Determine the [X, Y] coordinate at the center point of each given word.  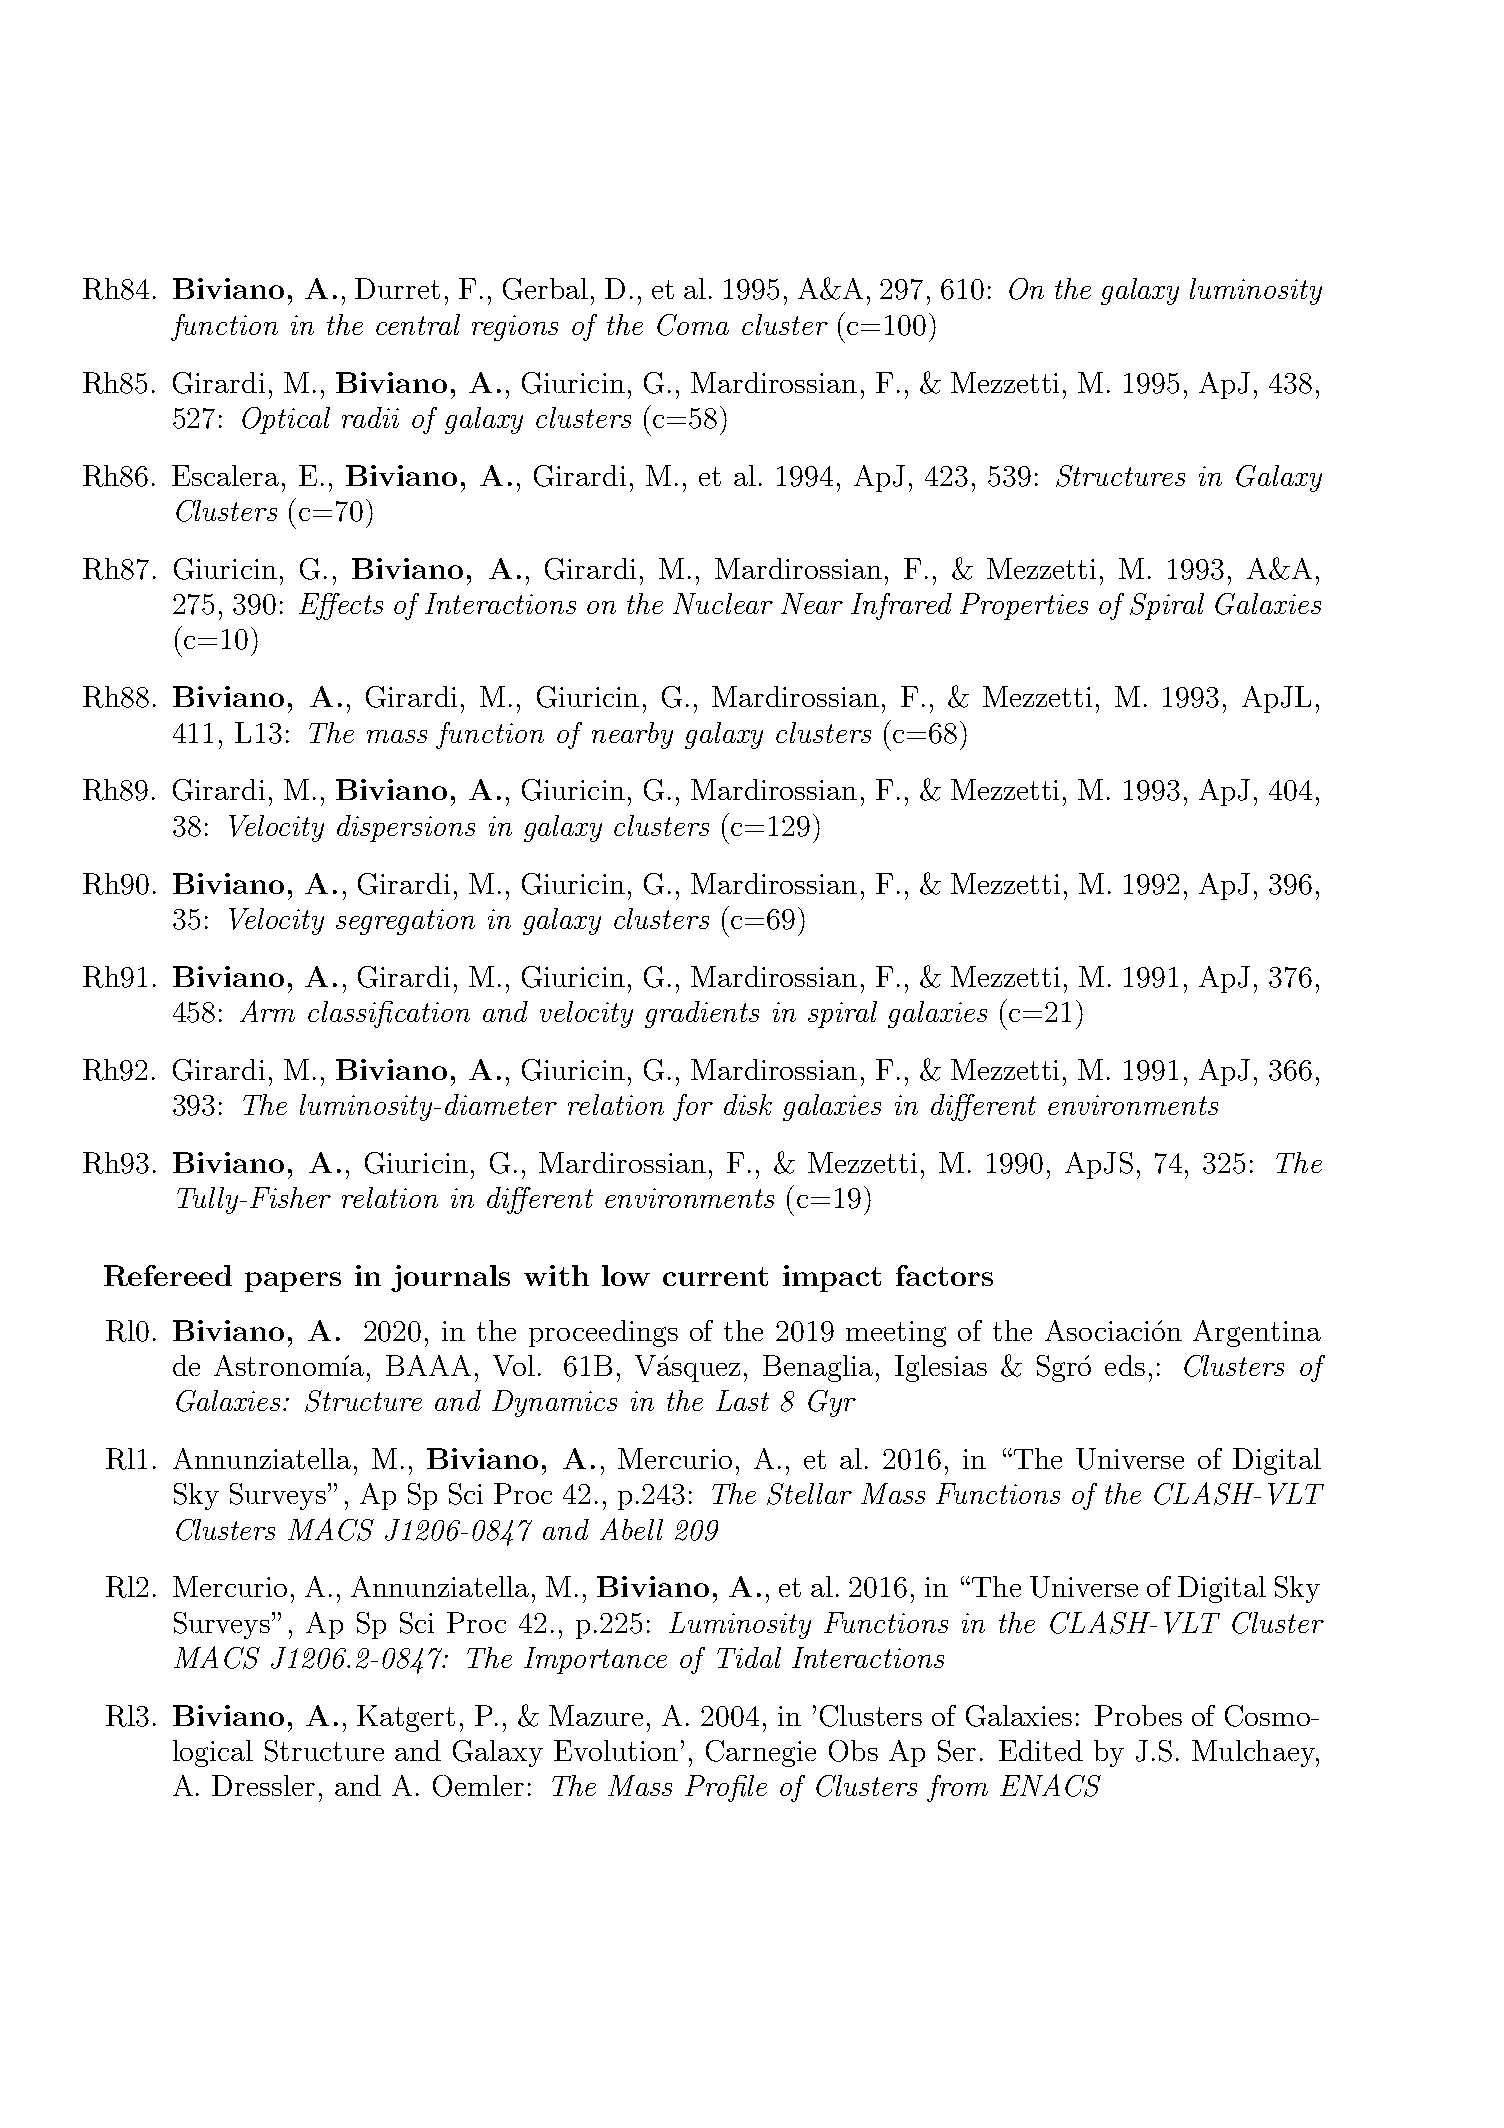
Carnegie [761, 1753]
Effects [341, 606]
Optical [286, 420]
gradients [702, 1014]
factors [944, 1275]
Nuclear [723, 603]
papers [293, 1282]
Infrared [901, 606]
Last [742, 1400]
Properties [1024, 606]
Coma [693, 325]
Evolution [616, 1750]
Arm [267, 1011]
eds [1125, 1365]
